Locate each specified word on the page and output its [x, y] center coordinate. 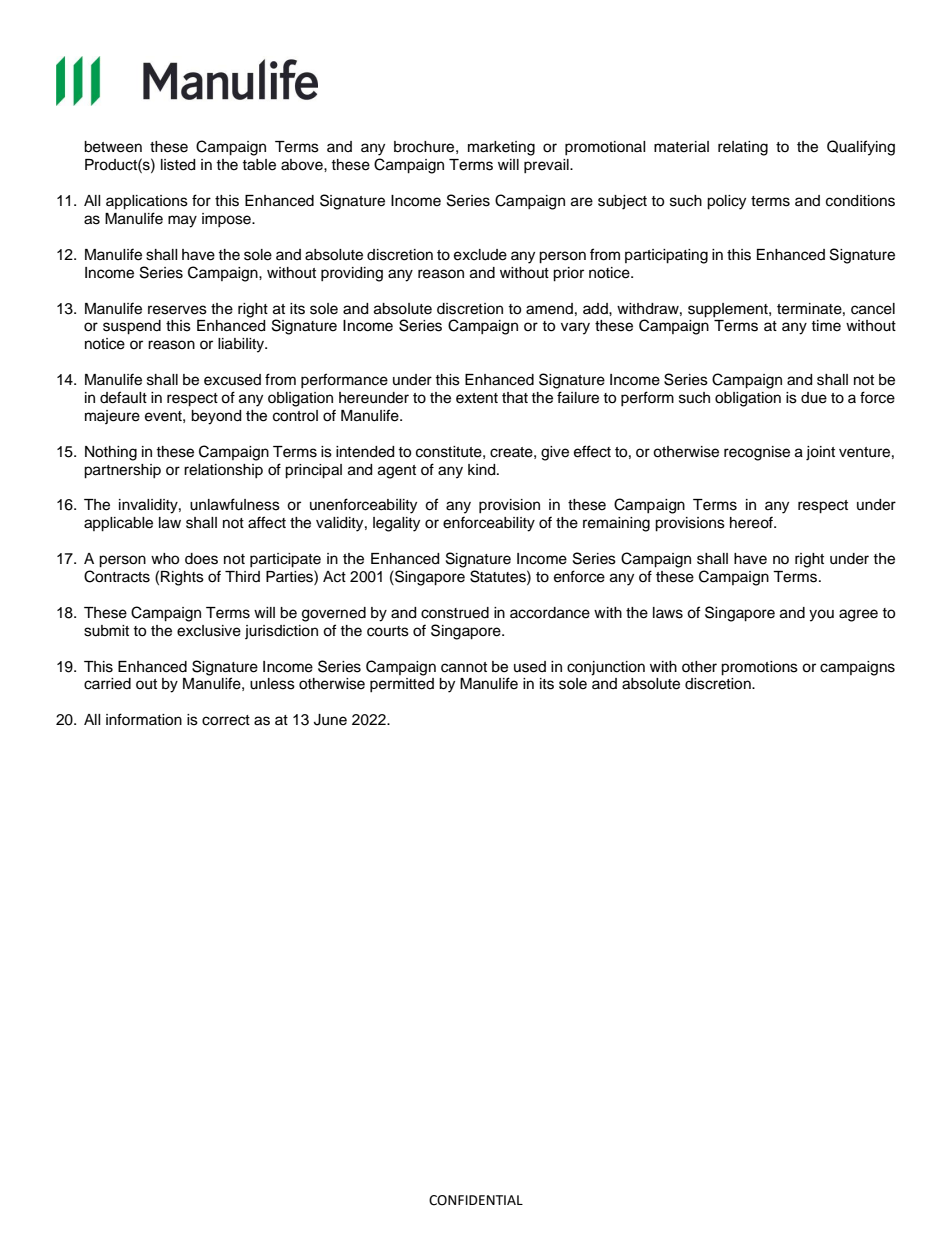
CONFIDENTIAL [476, 1200]
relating [743, 148]
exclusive [209, 631]
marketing [501, 148]
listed [178, 165]
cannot [464, 667]
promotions [759, 668]
